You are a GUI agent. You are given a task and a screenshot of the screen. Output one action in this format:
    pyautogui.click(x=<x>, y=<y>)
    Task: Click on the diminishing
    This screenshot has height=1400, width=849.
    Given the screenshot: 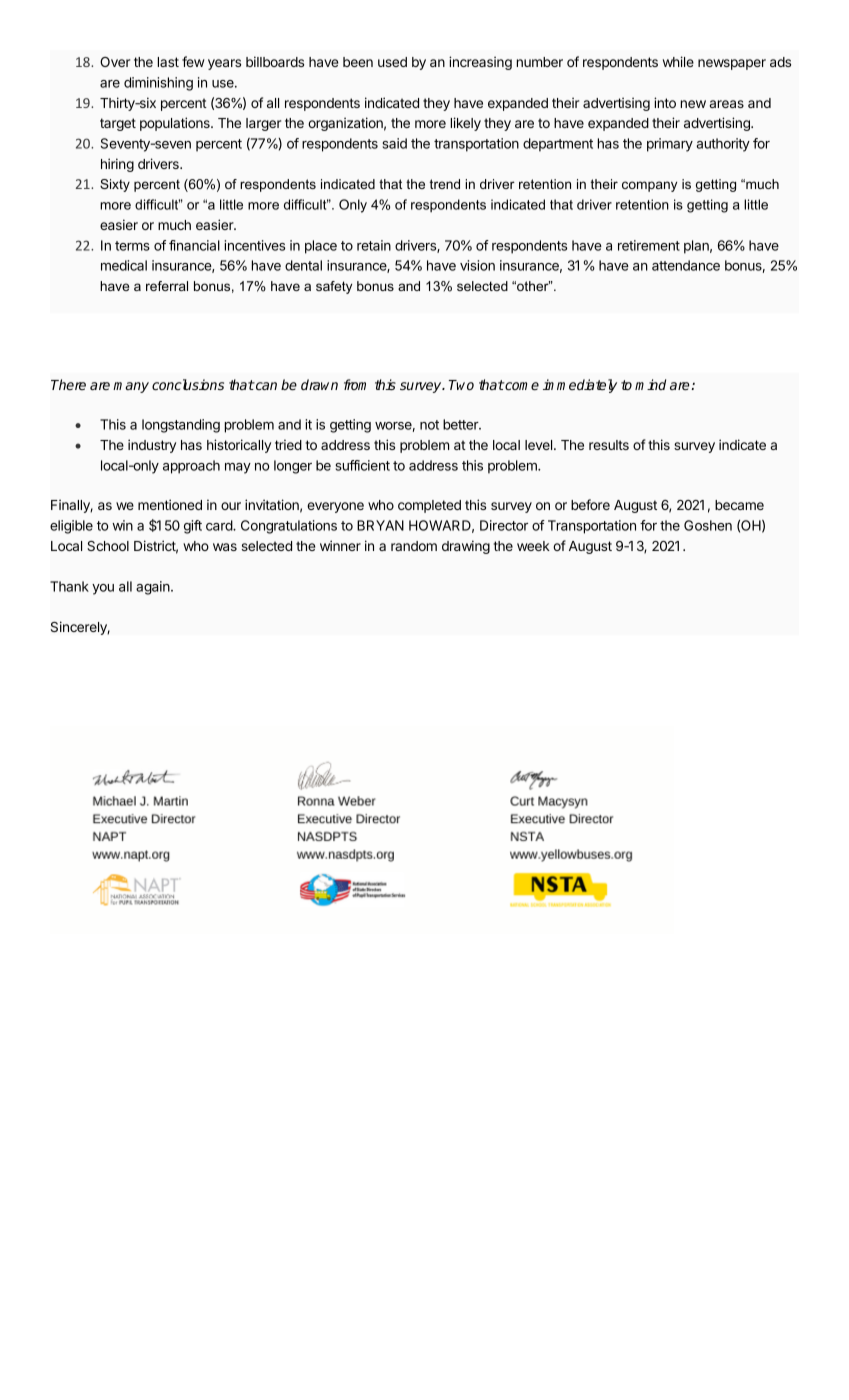 What is the action you would take?
    pyautogui.click(x=158, y=84)
